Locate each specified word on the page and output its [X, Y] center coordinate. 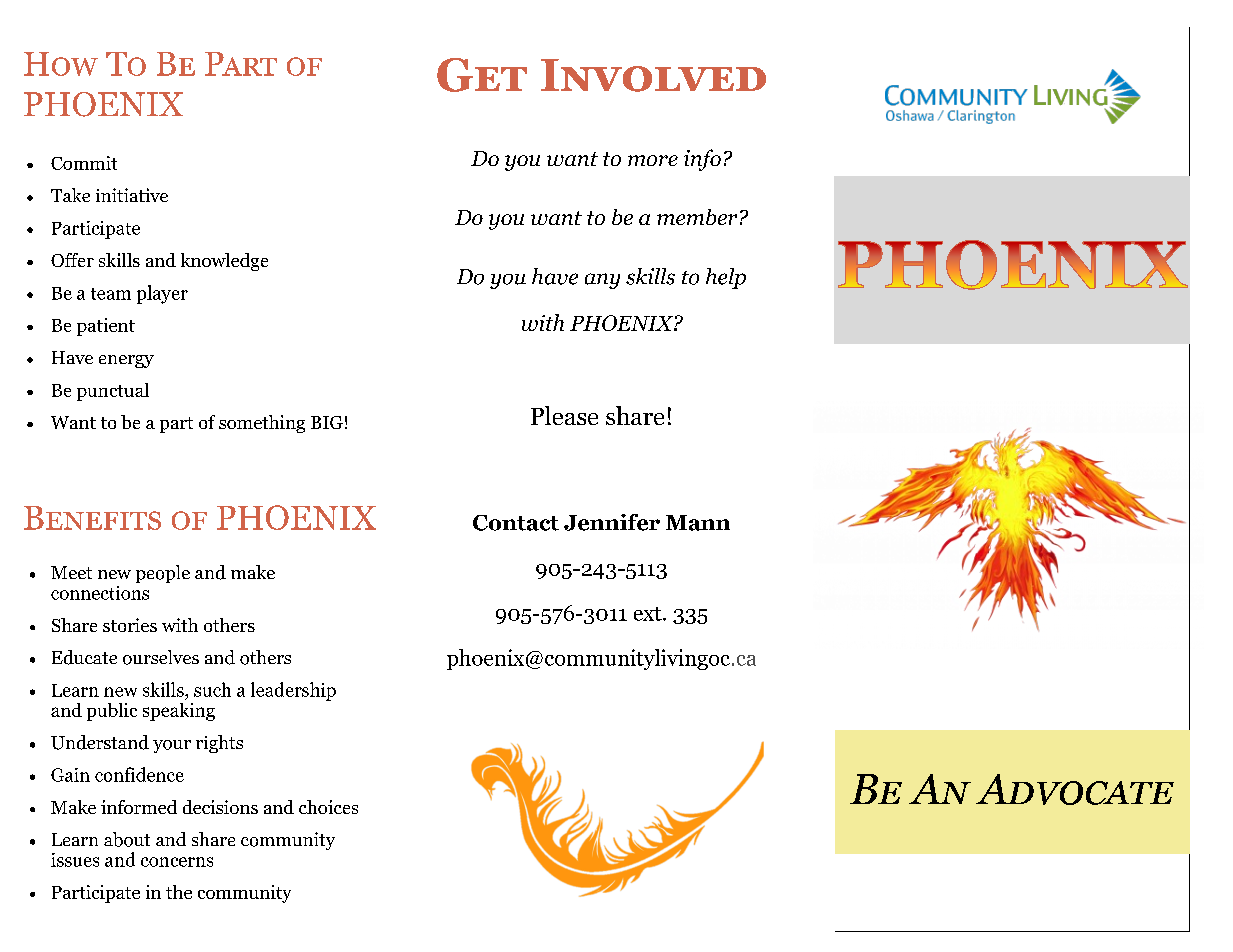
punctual [113, 392]
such [212, 689]
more [653, 160]
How [61, 64]
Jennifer [612, 522]
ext [649, 614]
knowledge [224, 262]
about [127, 839]
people [163, 574]
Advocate [1075, 789]
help [726, 278]
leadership [293, 691]
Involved [653, 75]
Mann [698, 523]
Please [564, 415]
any [602, 281]
